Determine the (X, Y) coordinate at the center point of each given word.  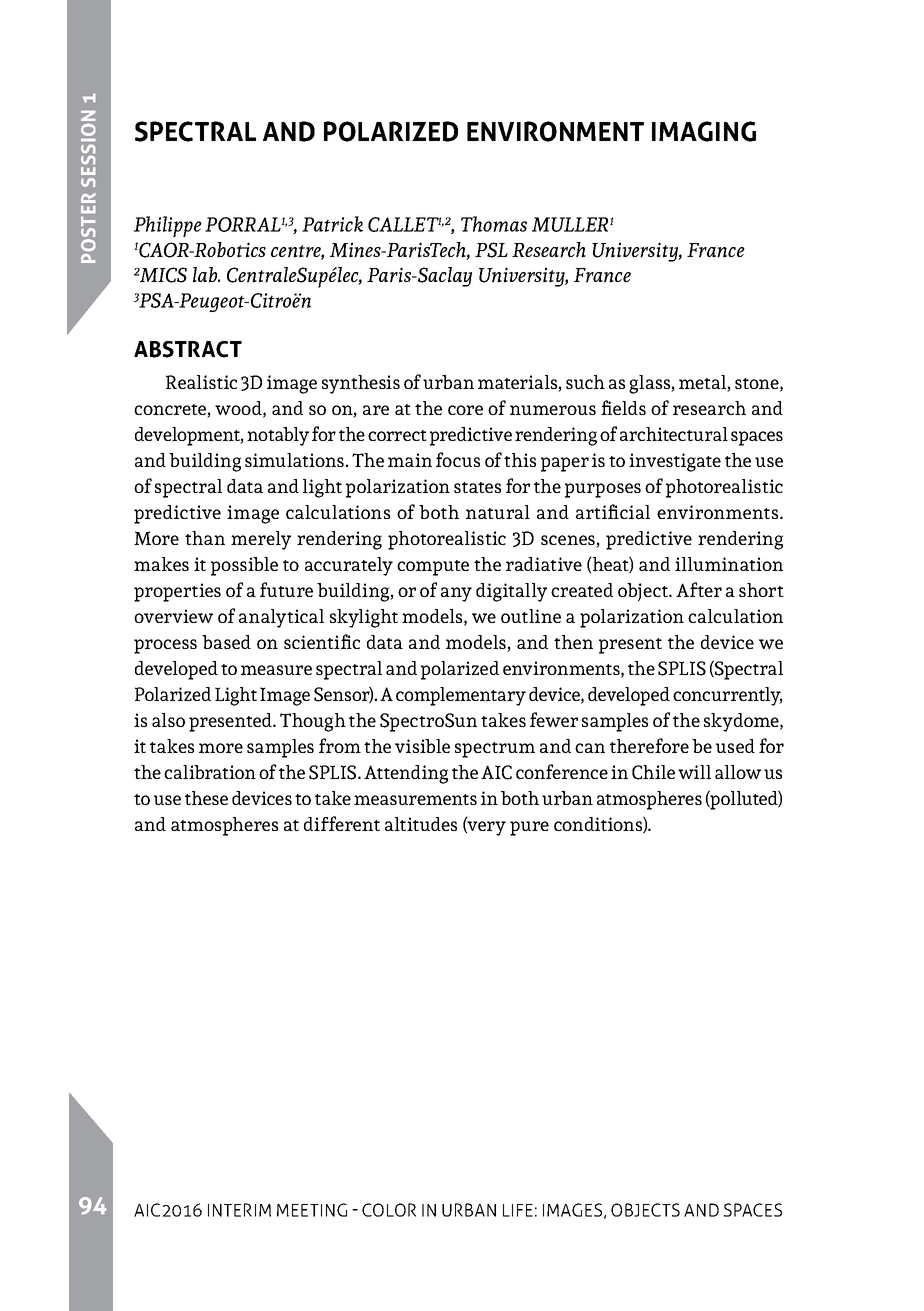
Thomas (494, 224)
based (226, 642)
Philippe (168, 226)
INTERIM (239, 1210)
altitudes (421, 824)
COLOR (389, 1210)
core (465, 410)
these (206, 798)
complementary (461, 696)
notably (278, 436)
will (694, 772)
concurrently (727, 696)
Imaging (704, 131)
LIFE (518, 1210)
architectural (674, 434)
